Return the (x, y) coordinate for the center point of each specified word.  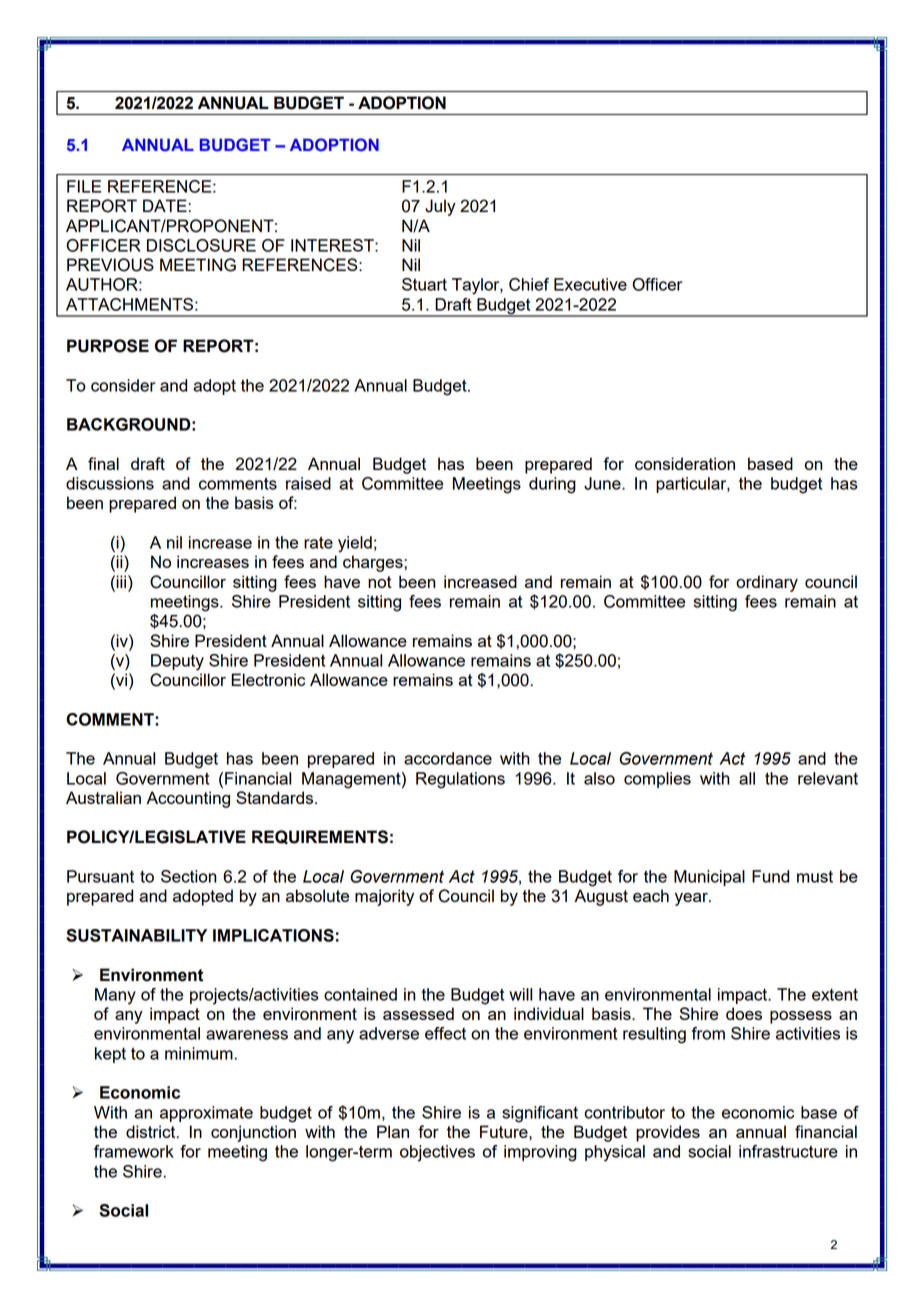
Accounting (188, 799)
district (152, 1131)
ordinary (767, 583)
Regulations (460, 780)
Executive (590, 284)
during (552, 485)
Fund (770, 876)
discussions (110, 483)
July (440, 207)
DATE (166, 205)
